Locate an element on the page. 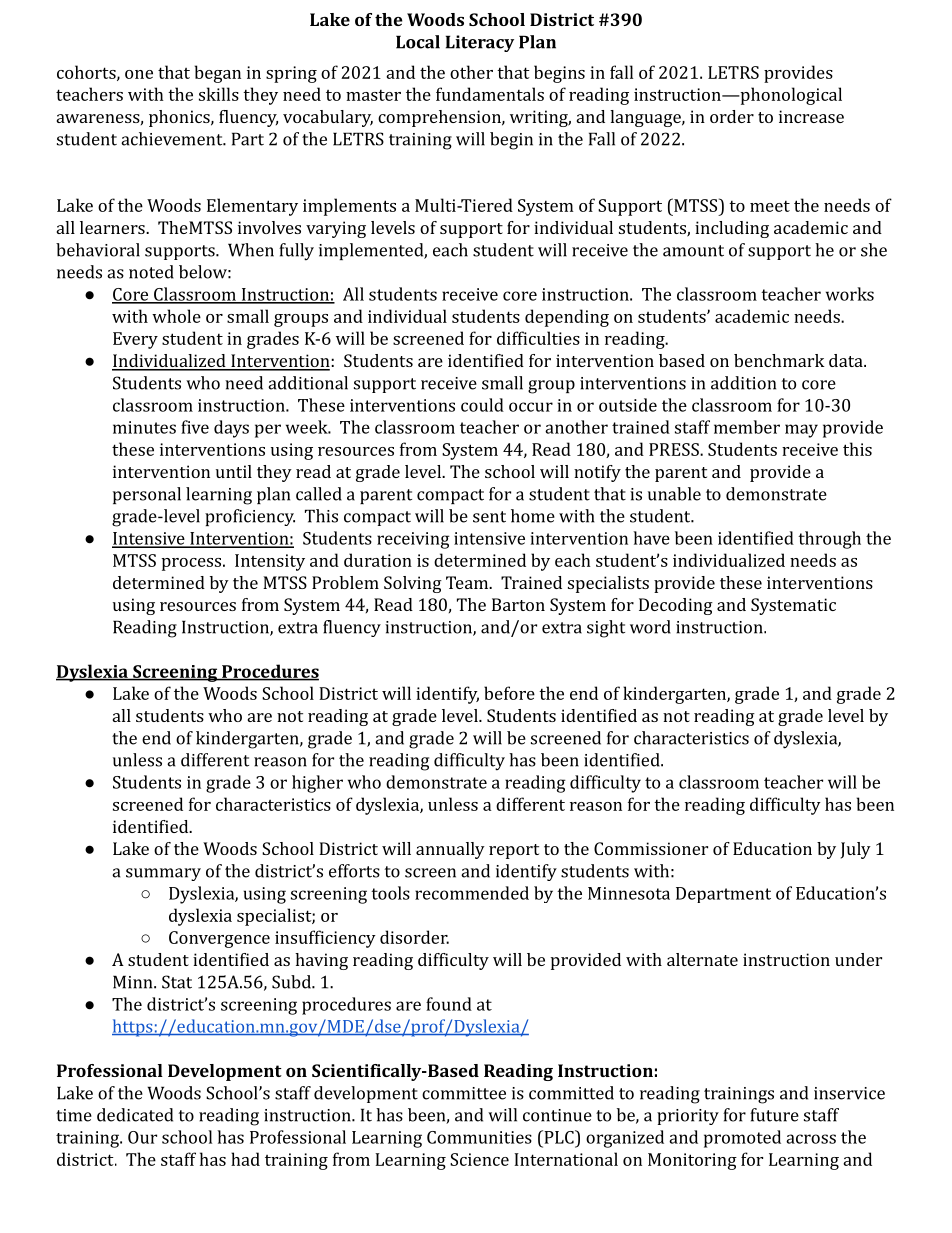 The image size is (952, 1233). began is located at coordinates (218, 74).
